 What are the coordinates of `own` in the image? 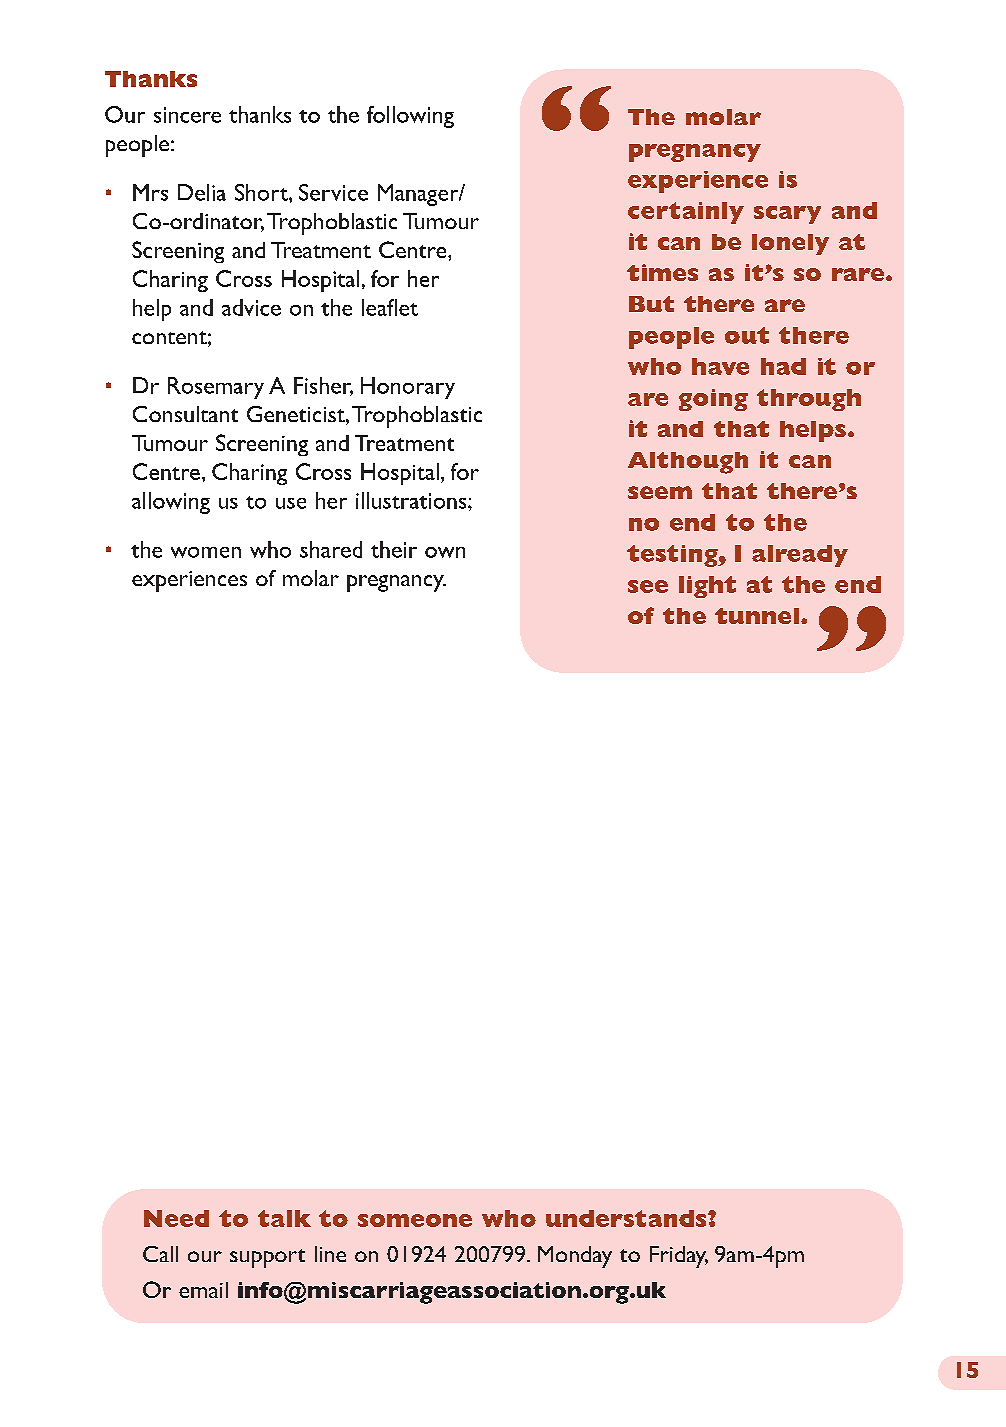 It's located at (445, 552).
